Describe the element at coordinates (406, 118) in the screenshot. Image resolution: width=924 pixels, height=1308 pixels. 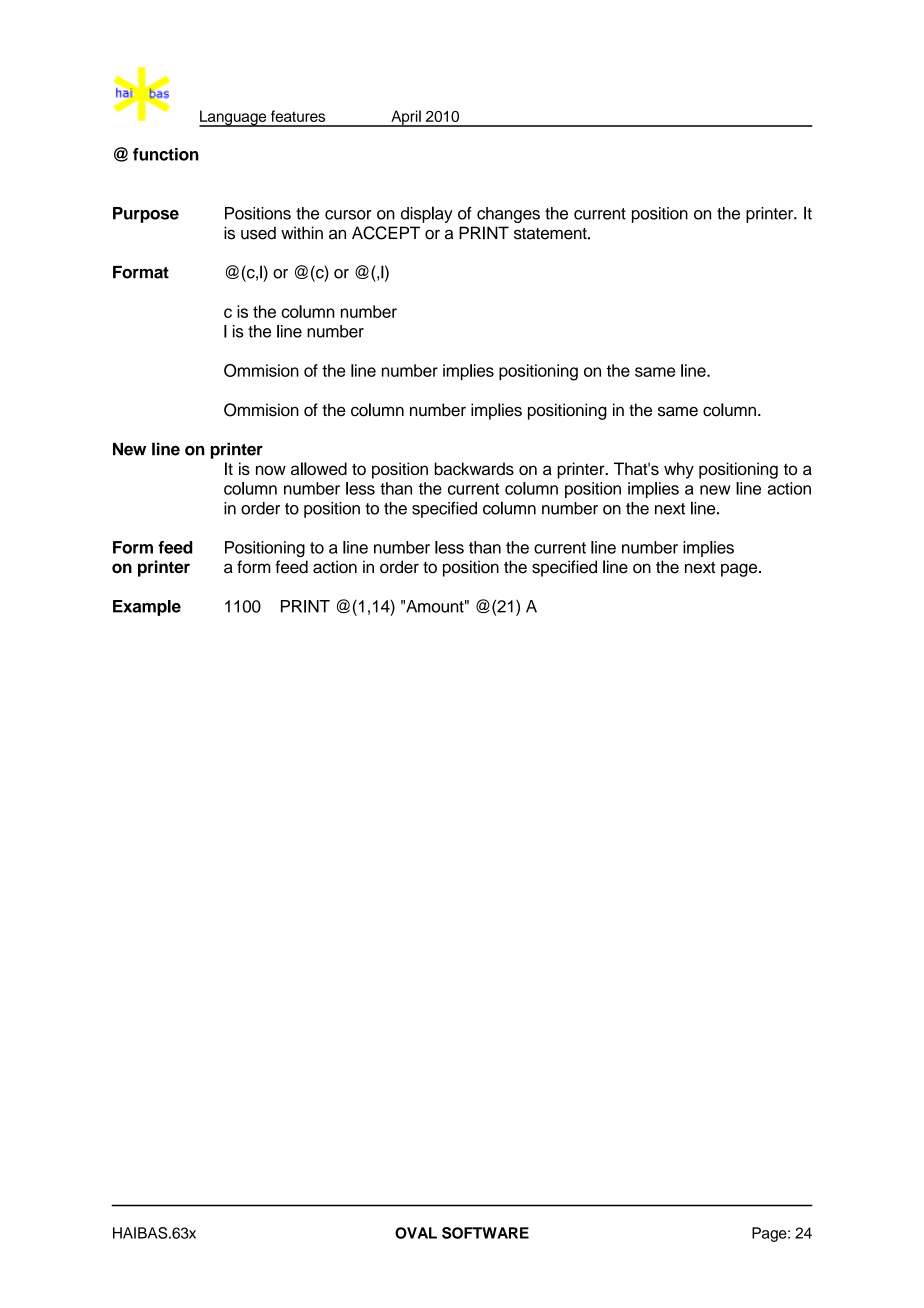
I see `April` at that location.
